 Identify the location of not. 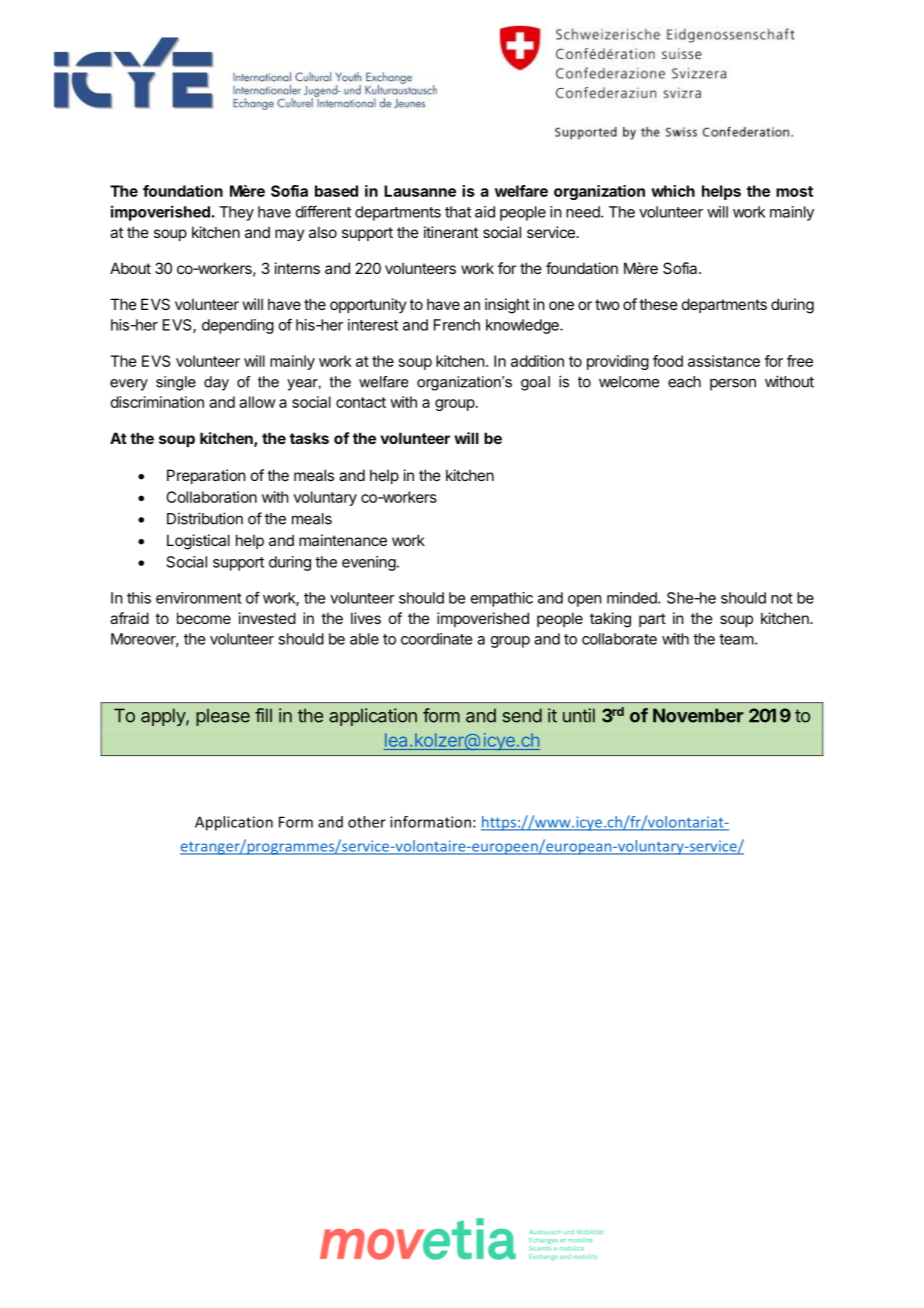
(782, 598).
